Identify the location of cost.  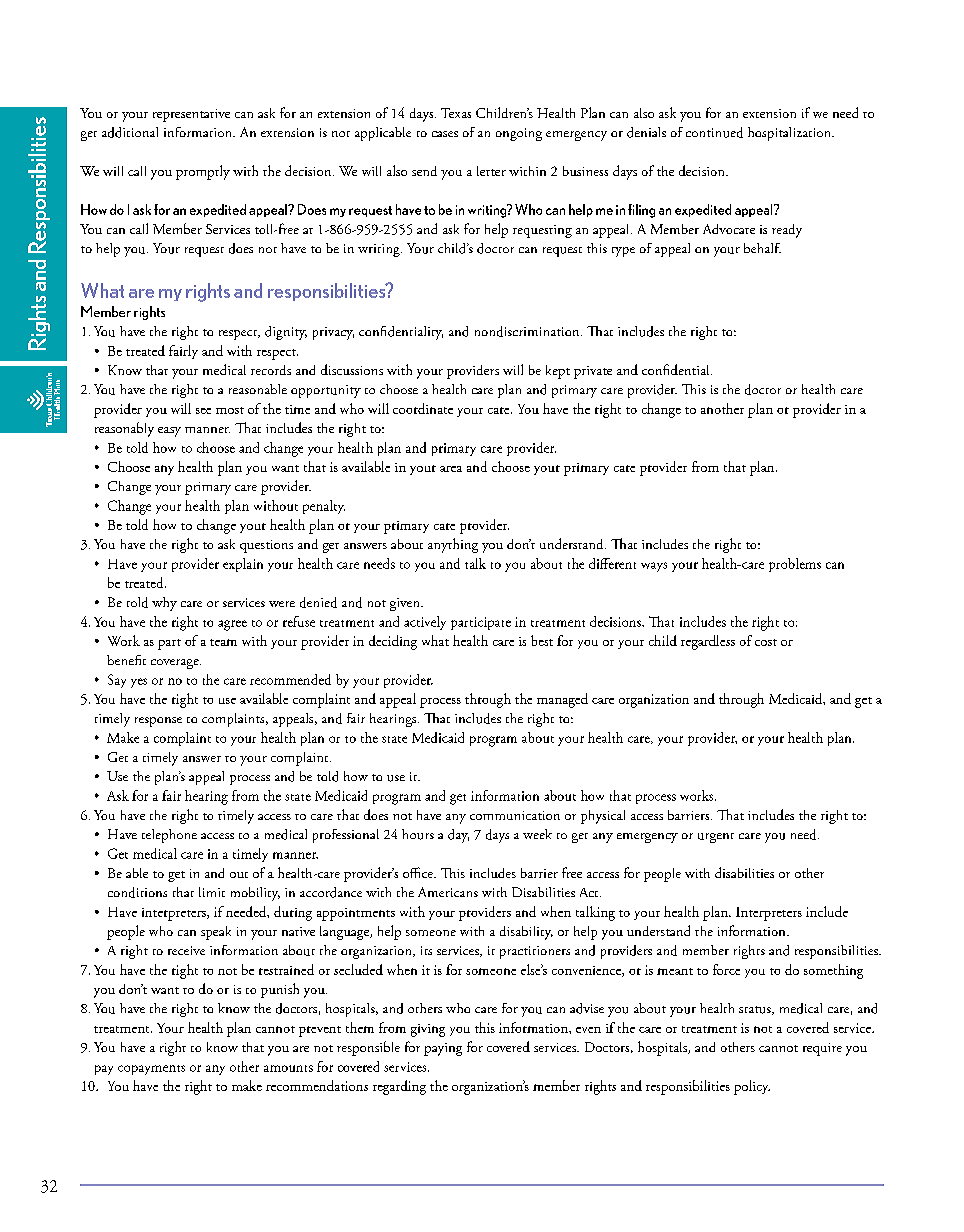
(766, 642).
